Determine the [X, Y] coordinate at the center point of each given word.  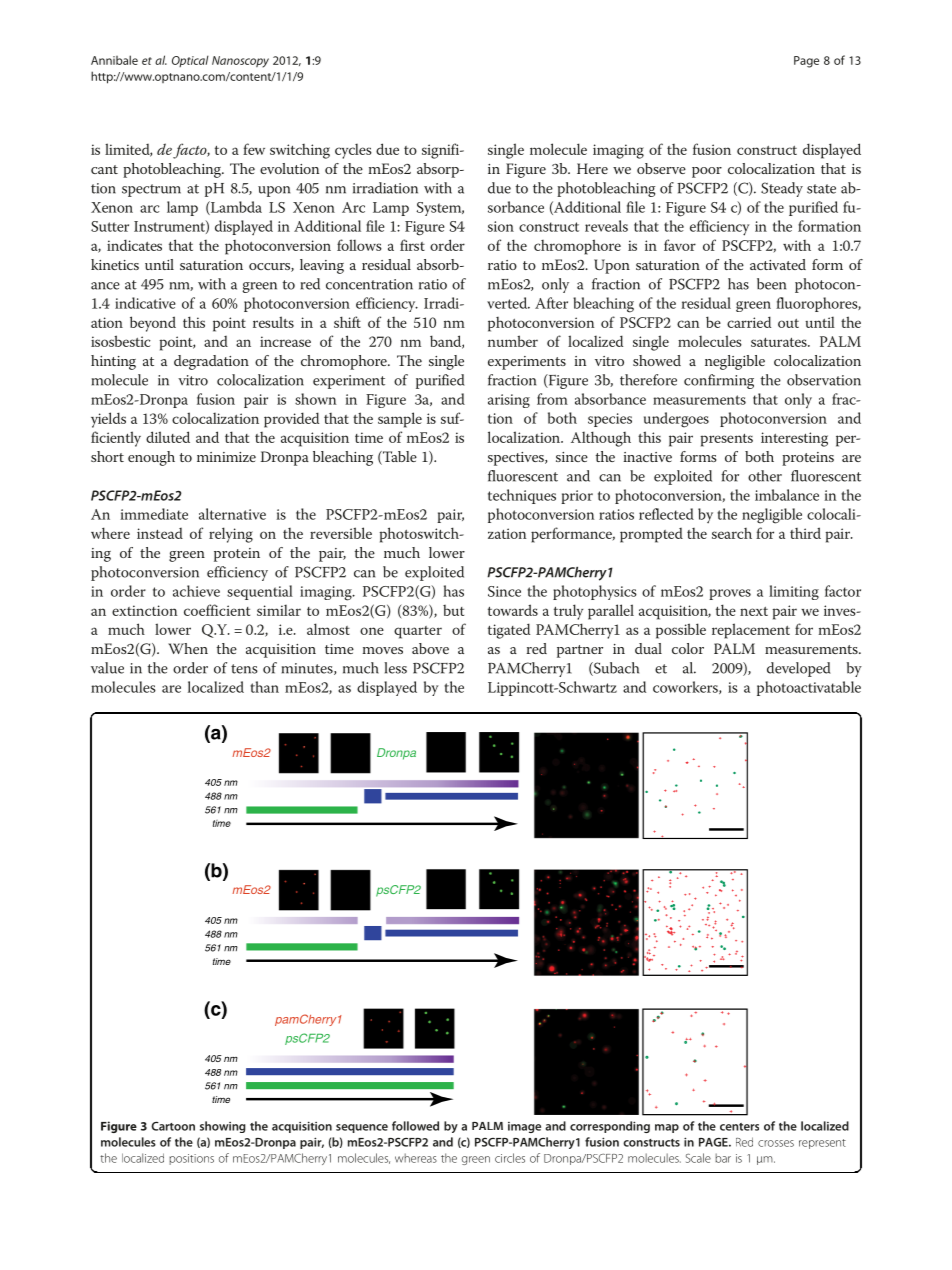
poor [707, 172]
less [395, 668]
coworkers [686, 687]
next [754, 611]
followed [415, 1126]
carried [749, 322]
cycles [353, 151]
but [453, 610]
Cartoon [173, 1126]
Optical [190, 61]
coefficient [217, 610]
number [513, 341]
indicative [145, 303]
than [264, 687]
